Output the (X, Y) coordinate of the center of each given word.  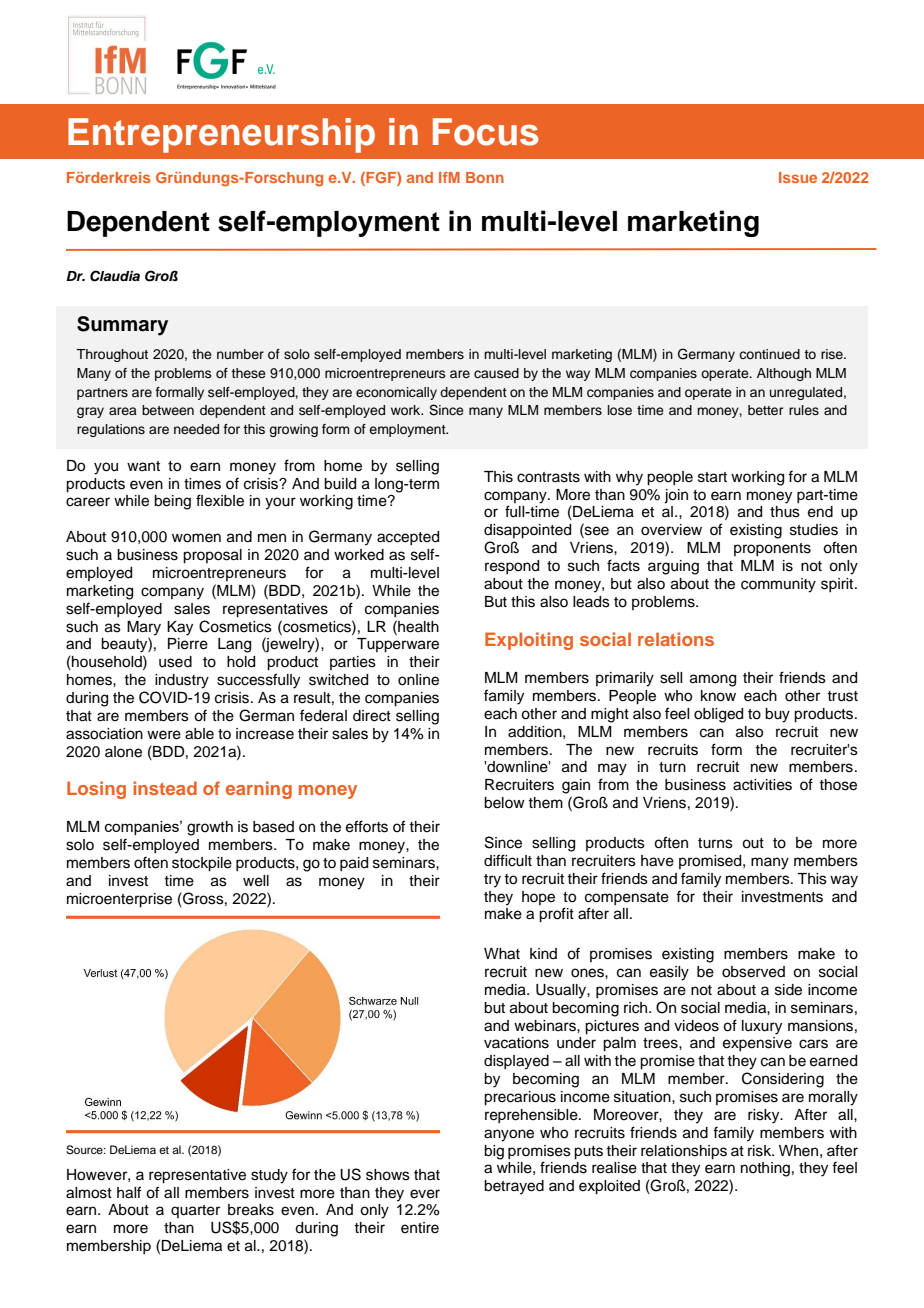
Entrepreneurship (221, 135)
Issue (798, 177)
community (778, 585)
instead (165, 788)
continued (769, 354)
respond (512, 567)
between (168, 410)
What (502, 954)
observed (753, 972)
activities (762, 785)
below (504, 803)
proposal (212, 556)
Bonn (485, 177)
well (256, 881)
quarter (195, 1211)
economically (396, 393)
